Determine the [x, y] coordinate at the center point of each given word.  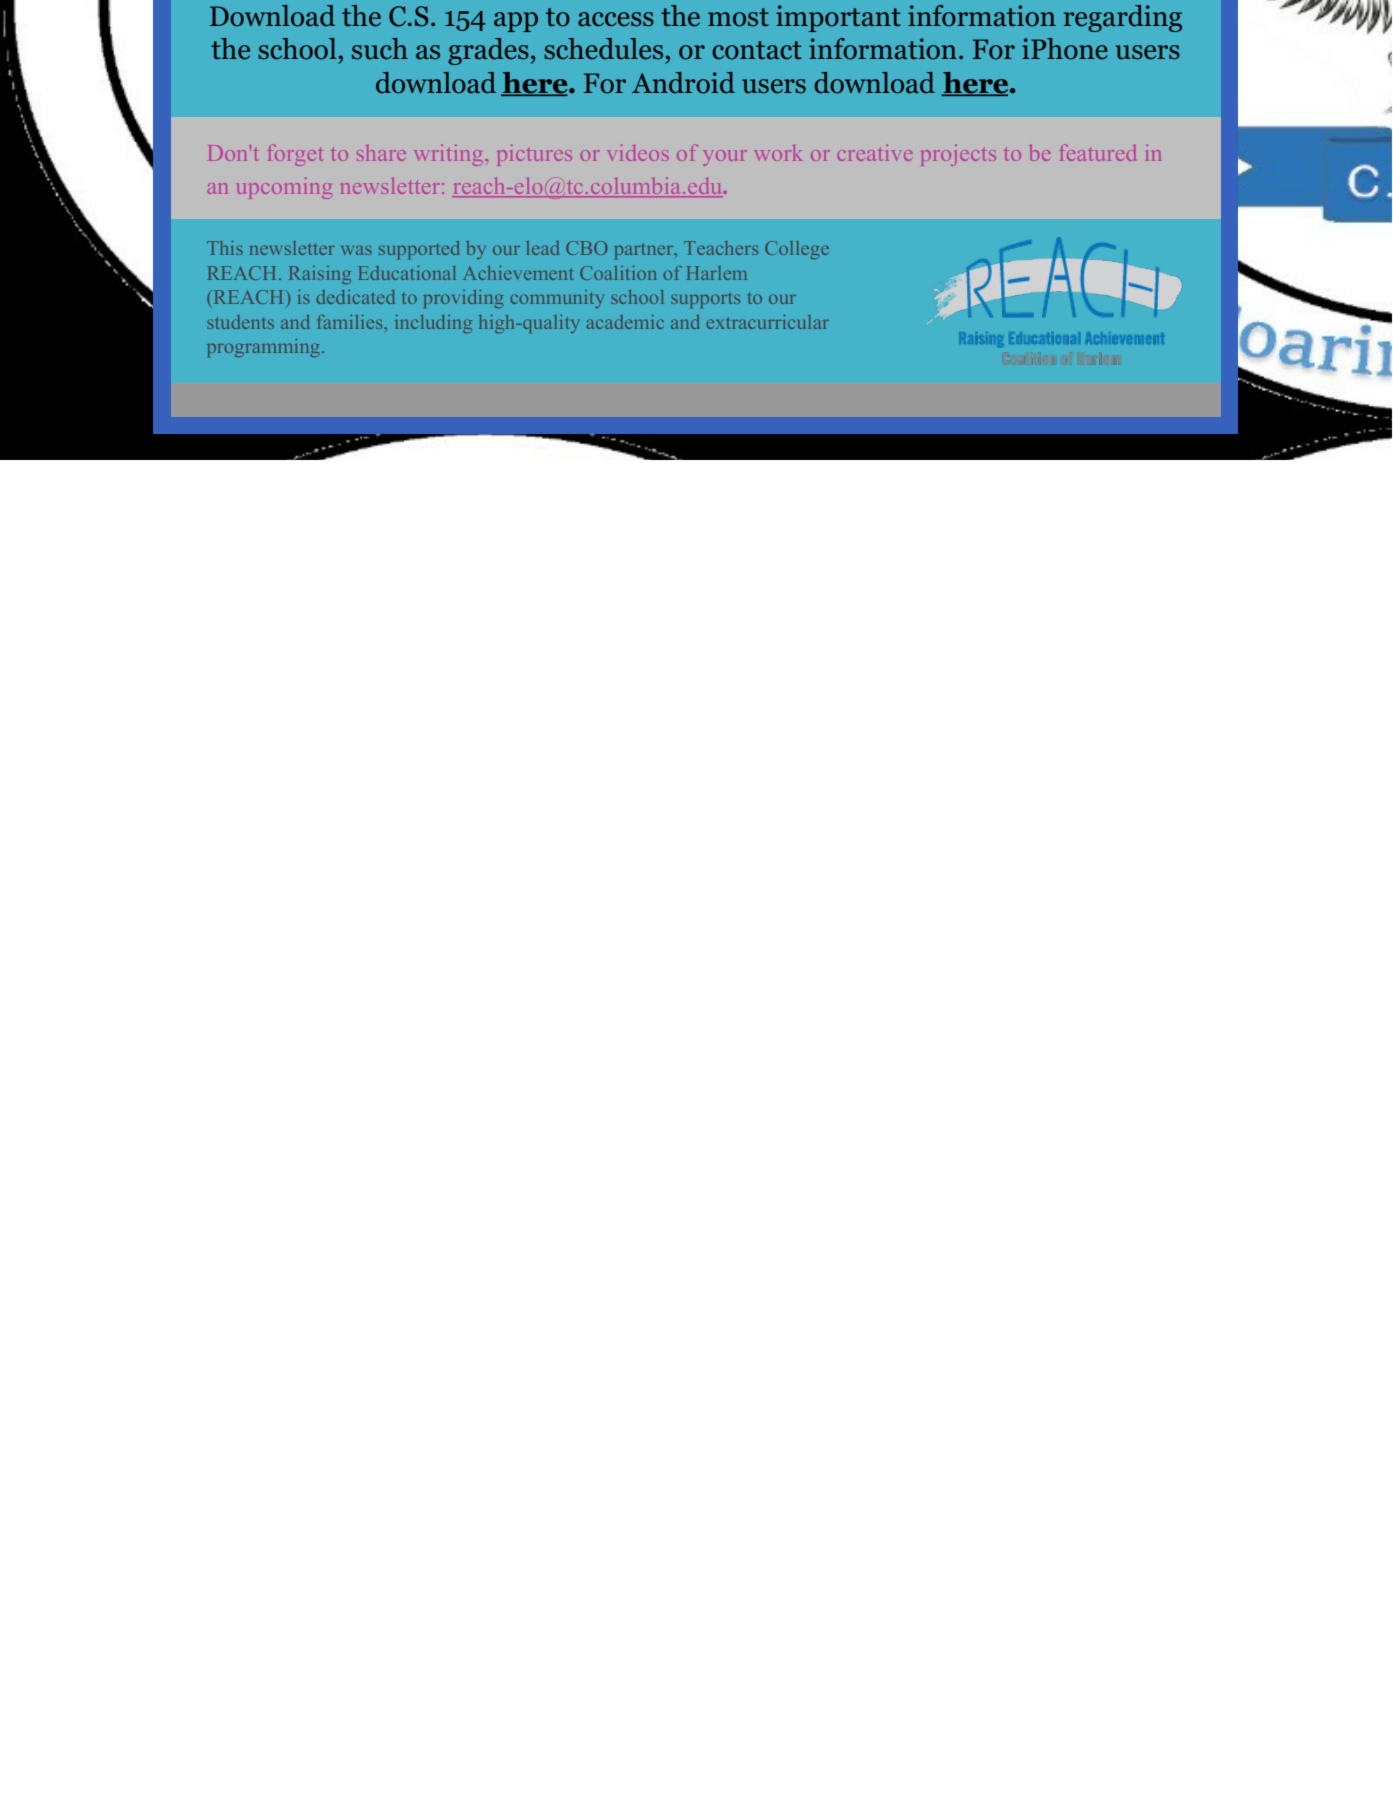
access [616, 19]
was [356, 250]
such [380, 49]
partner [645, 251]
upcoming [284, 188]
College [797, 250]
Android [683, 83]
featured [1097, 152]
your [725, 158]
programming [265, 348]
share [381, 153]
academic [625, 322]
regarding [1123, 18]
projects [958, 155]
